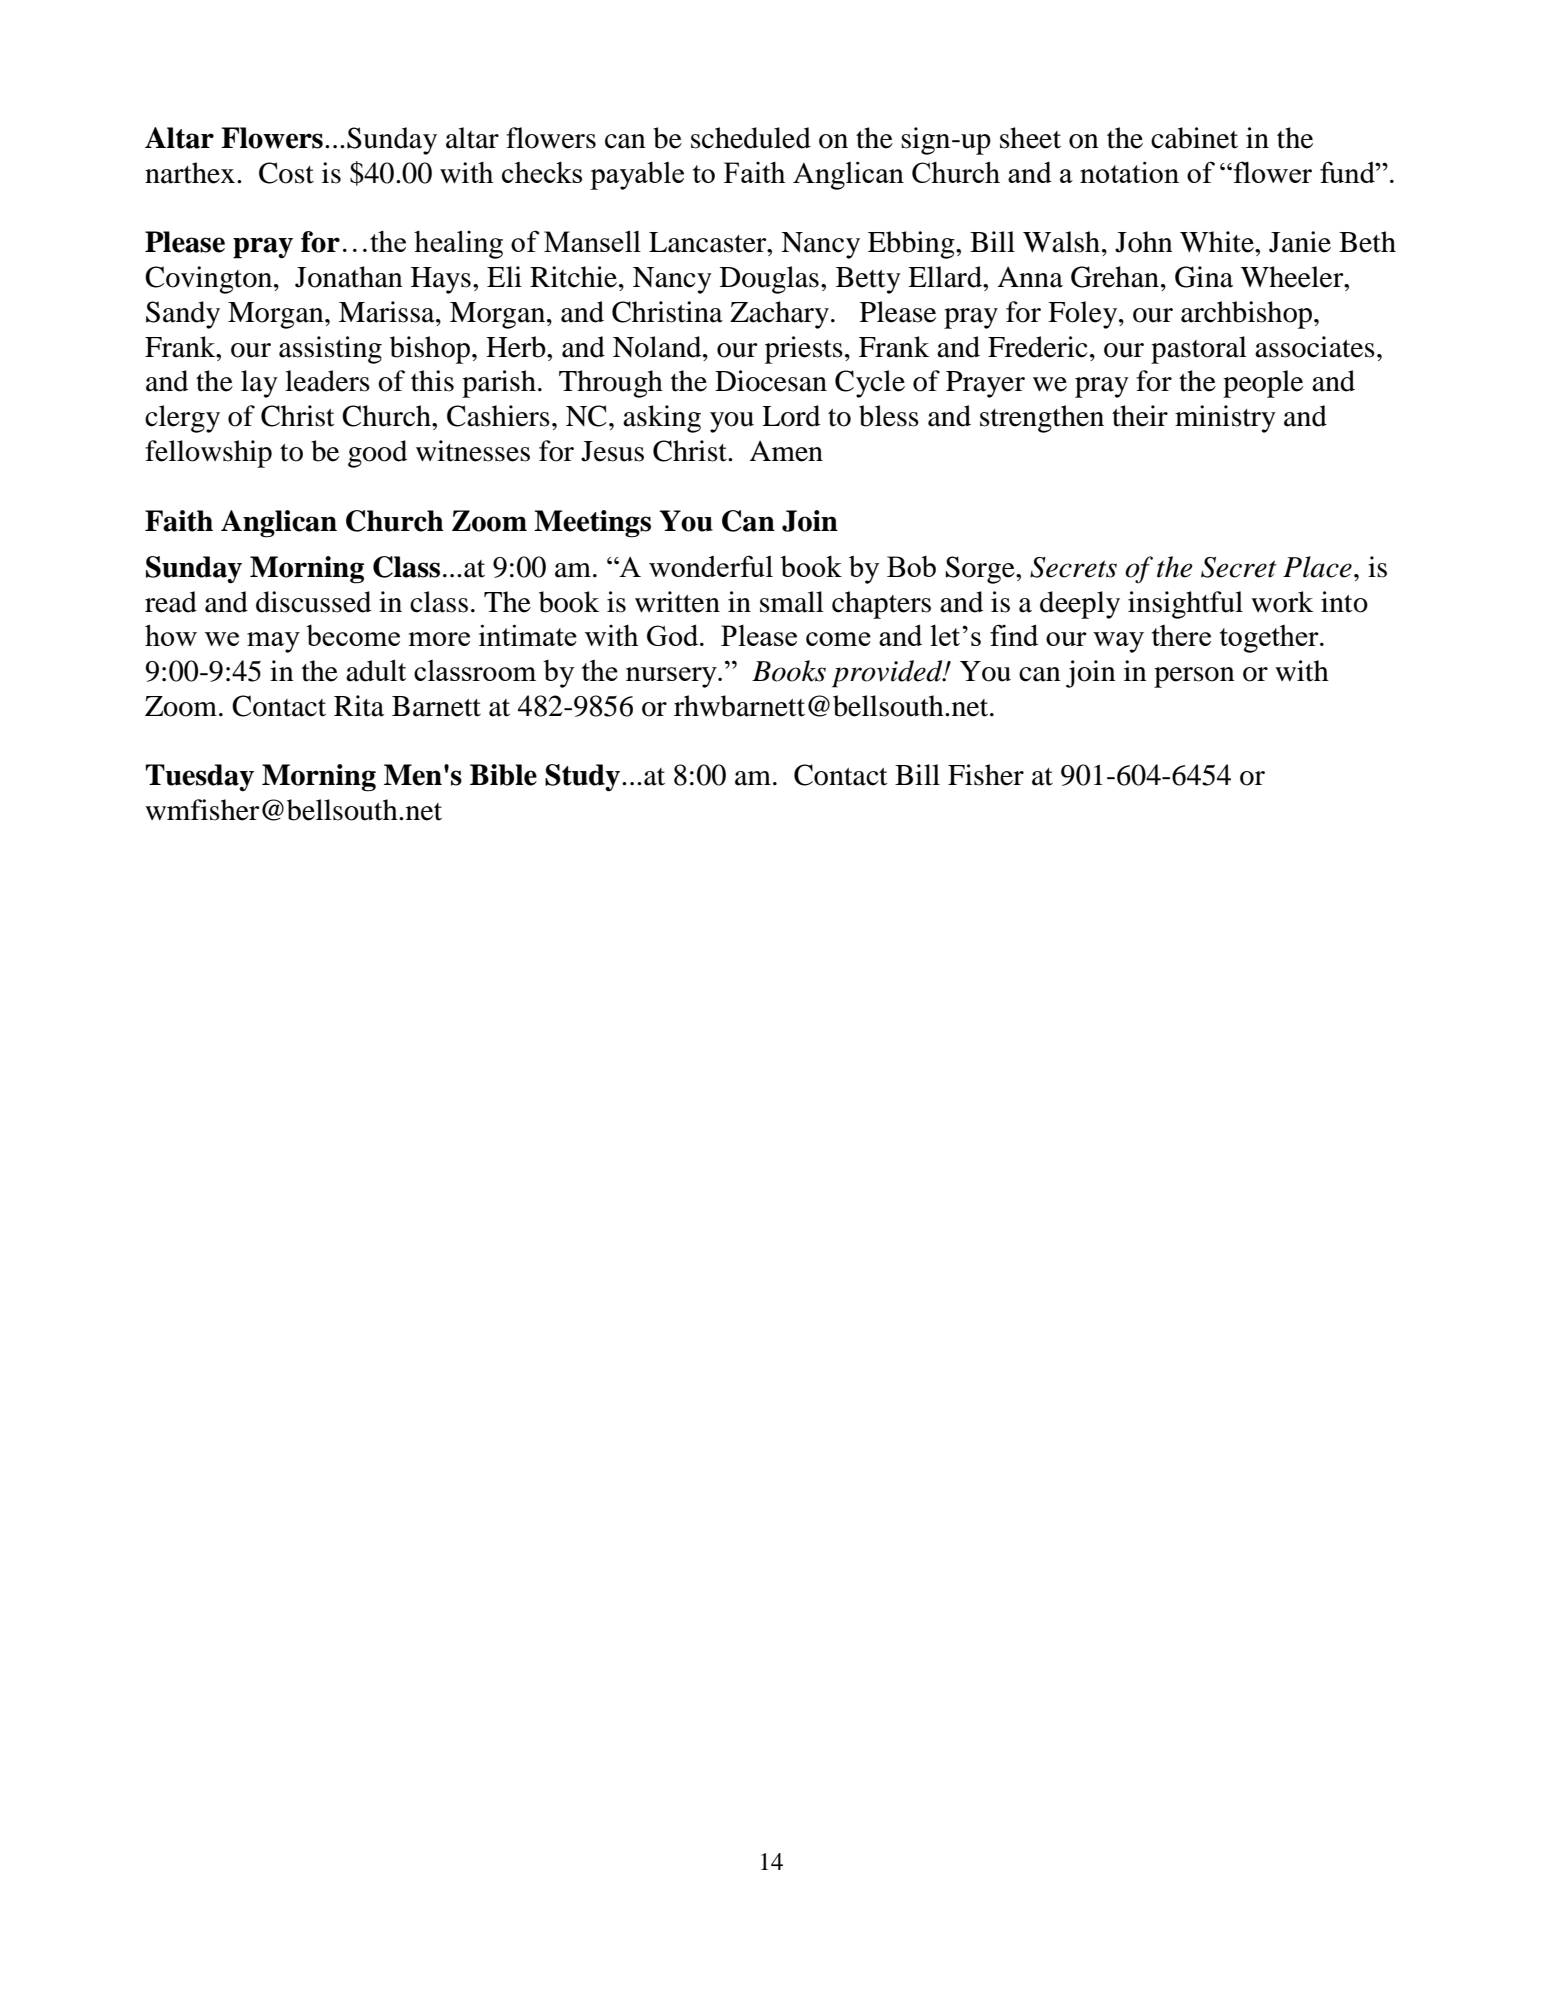 The height and width of the screenshot is (1995, 1542). I want to click on Tuesday, so click(200, 778).
